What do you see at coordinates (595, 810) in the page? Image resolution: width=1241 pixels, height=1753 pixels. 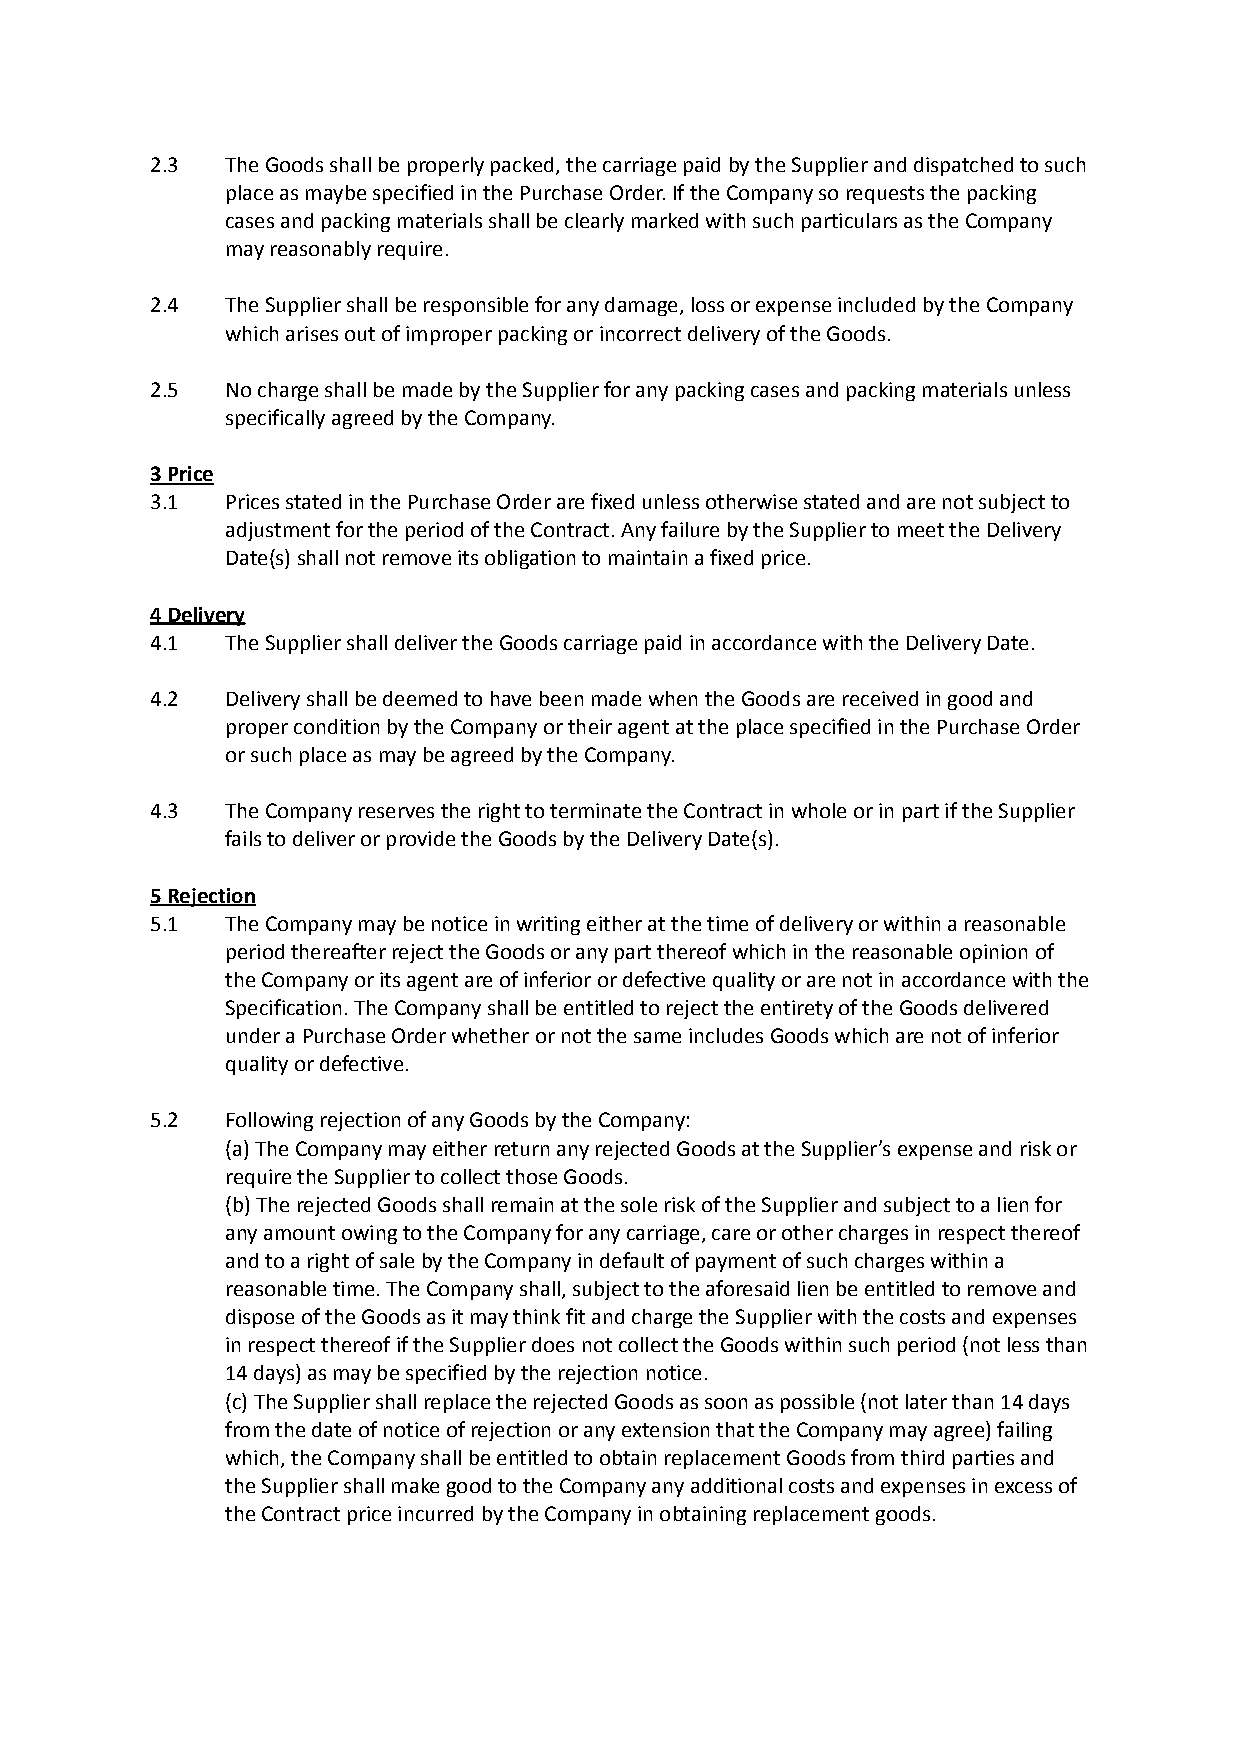 I see `terminate` at bounding box center [595, 810].
